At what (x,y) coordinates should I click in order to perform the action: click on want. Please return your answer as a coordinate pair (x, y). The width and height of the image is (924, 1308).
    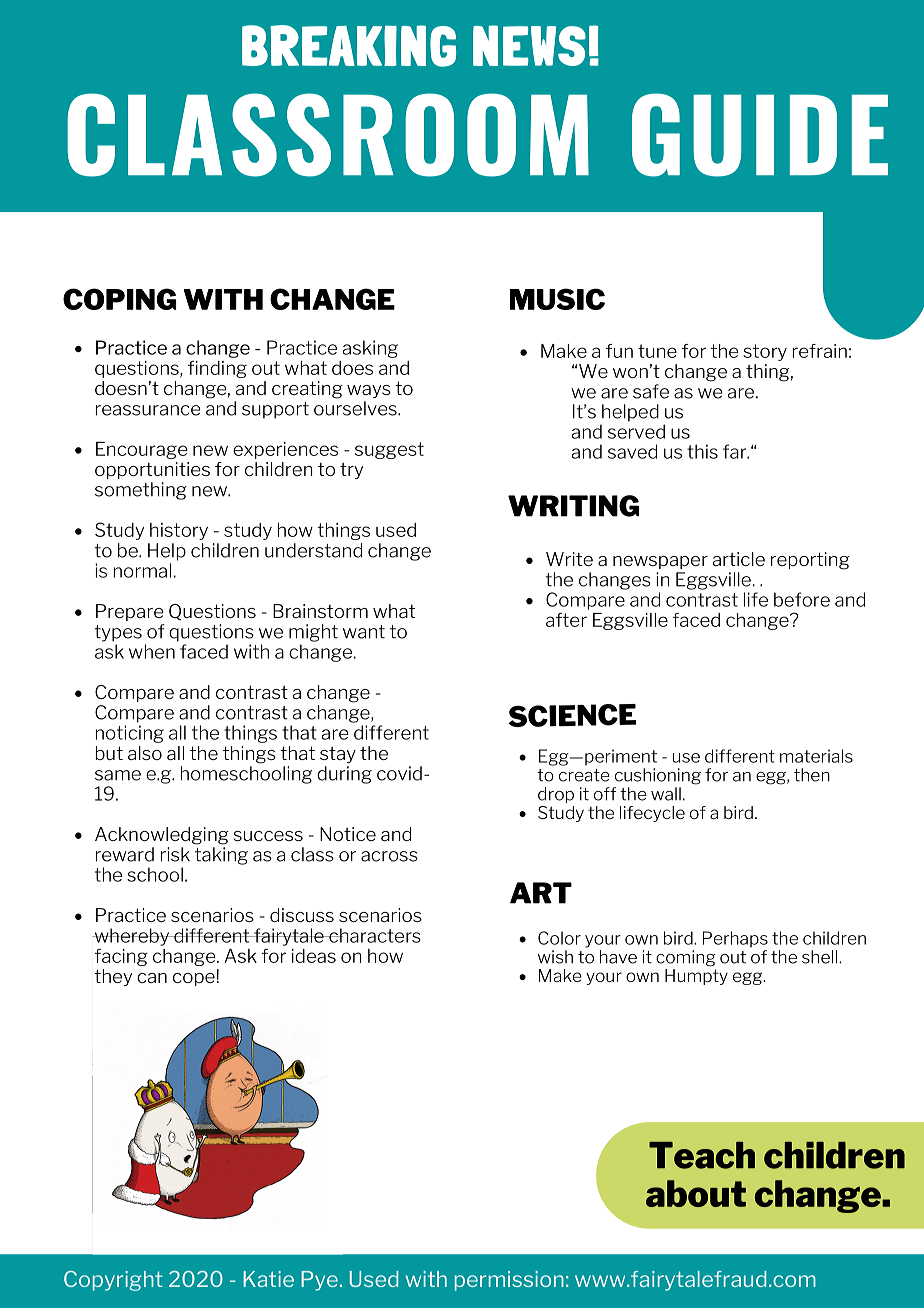
    Looking at the image, I should click on (364, 632).
